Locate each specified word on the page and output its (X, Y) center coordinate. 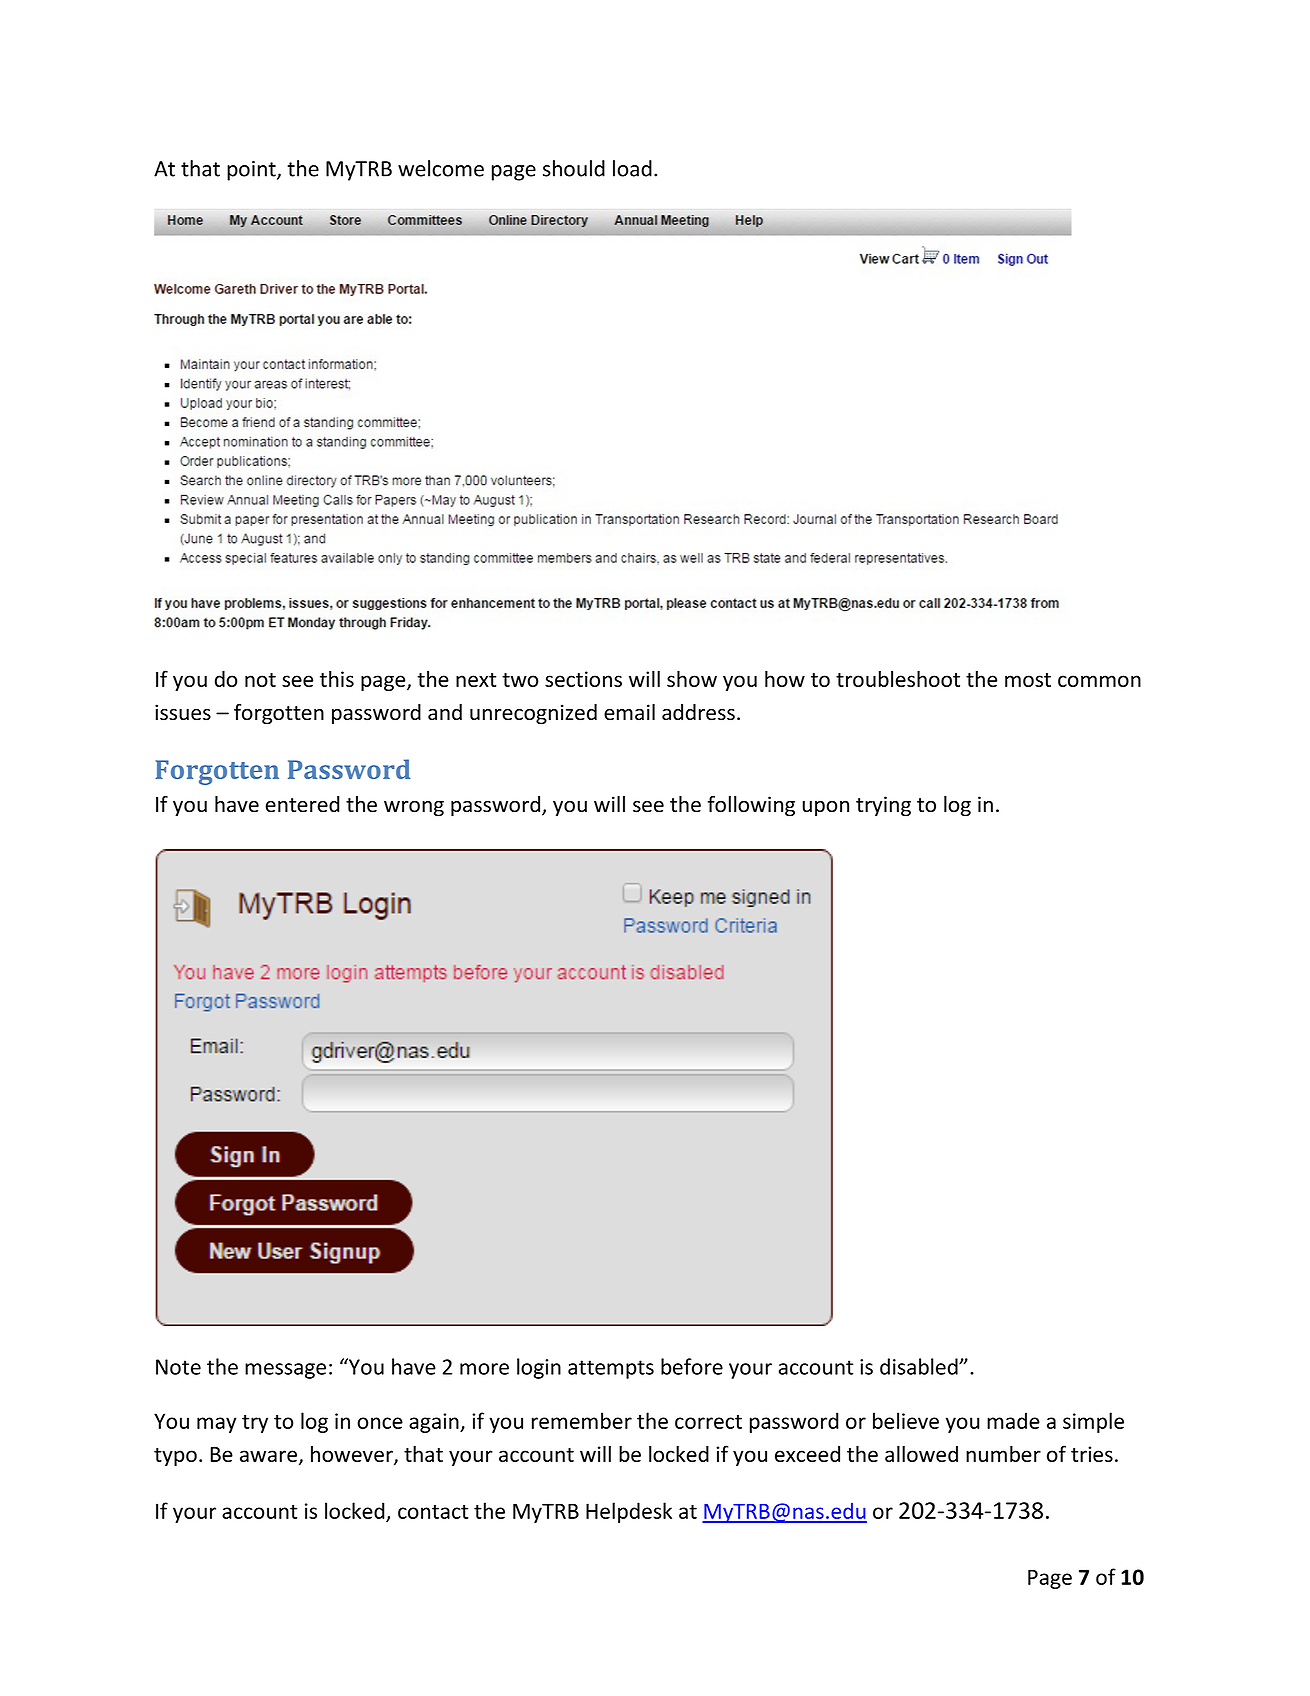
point (252, 171)
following (751, 806)
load (632, 168)
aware (268, 1456)
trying (883, 806)
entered (302, 804)
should (574, 168)
